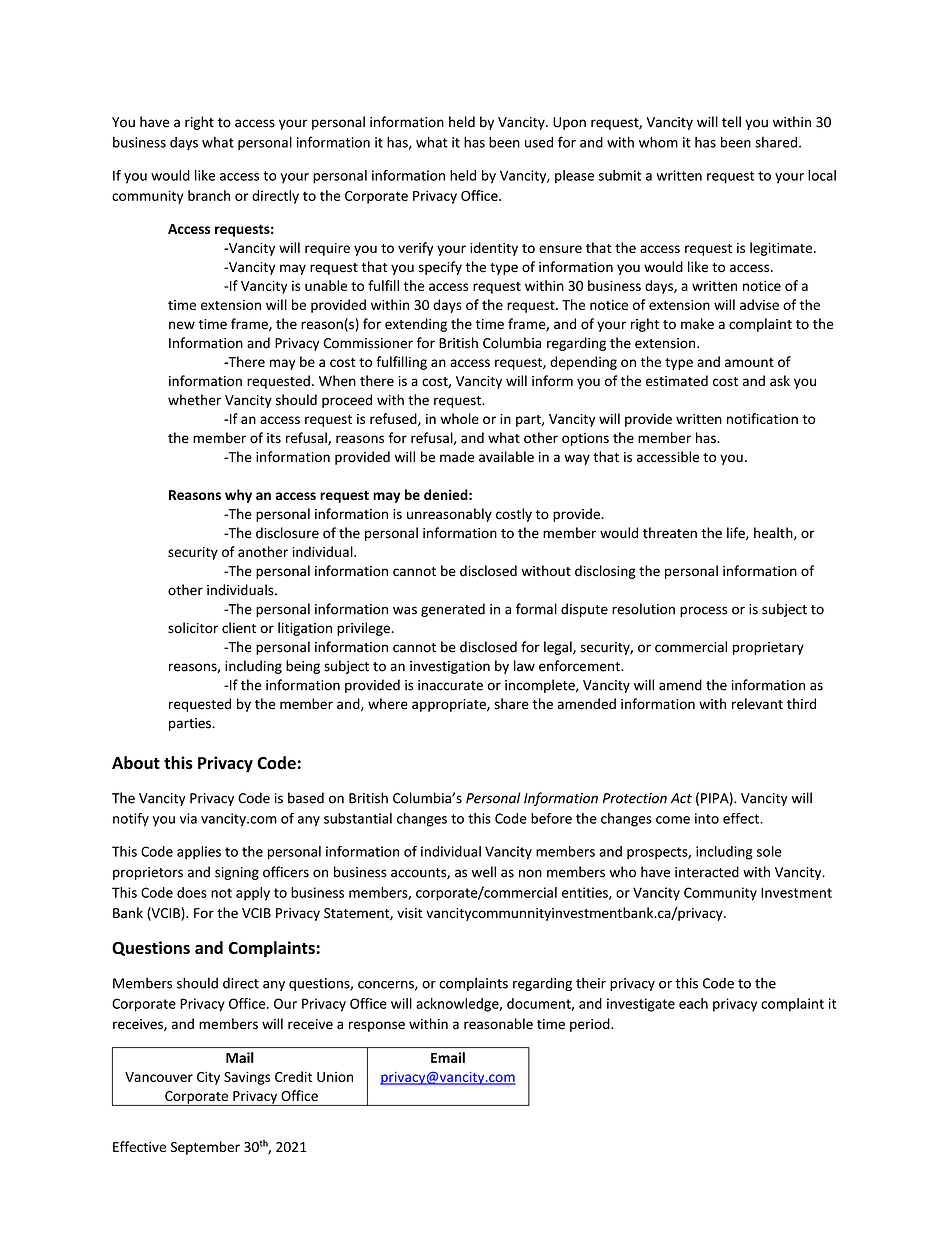 The image size is (952, 1233). Describe the element at coordinates (693, 1003) in the screenshot. I see `each` at that location.
